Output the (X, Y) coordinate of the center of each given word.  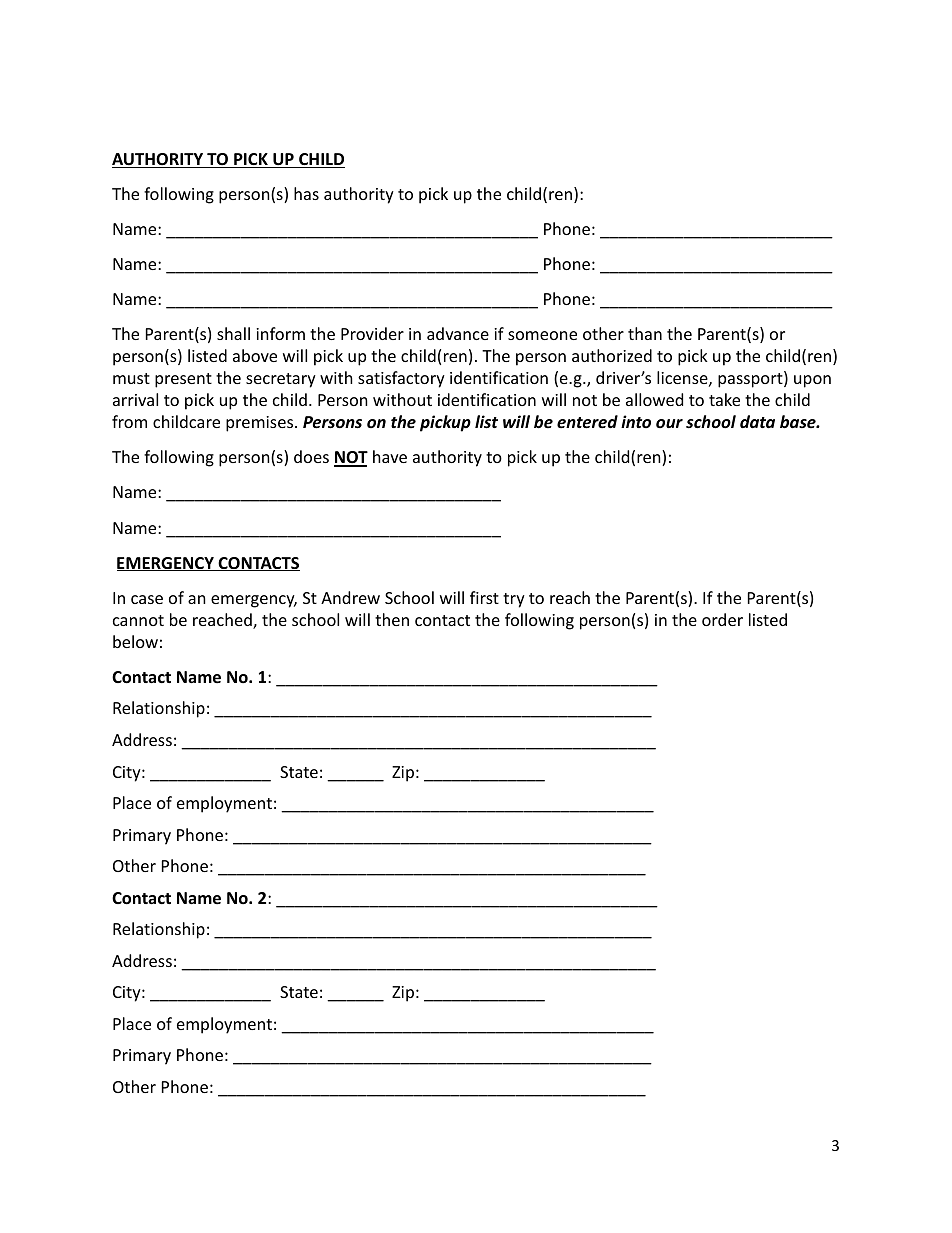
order (722, 619)
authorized (612, 355)
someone (542, 335)
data (757, 421)
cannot (138, 620)
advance (458, 333)
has (306, 193)
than (645, 333)
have (390, 456)
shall (233, 333)
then (392, 619)
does (311, 456)
